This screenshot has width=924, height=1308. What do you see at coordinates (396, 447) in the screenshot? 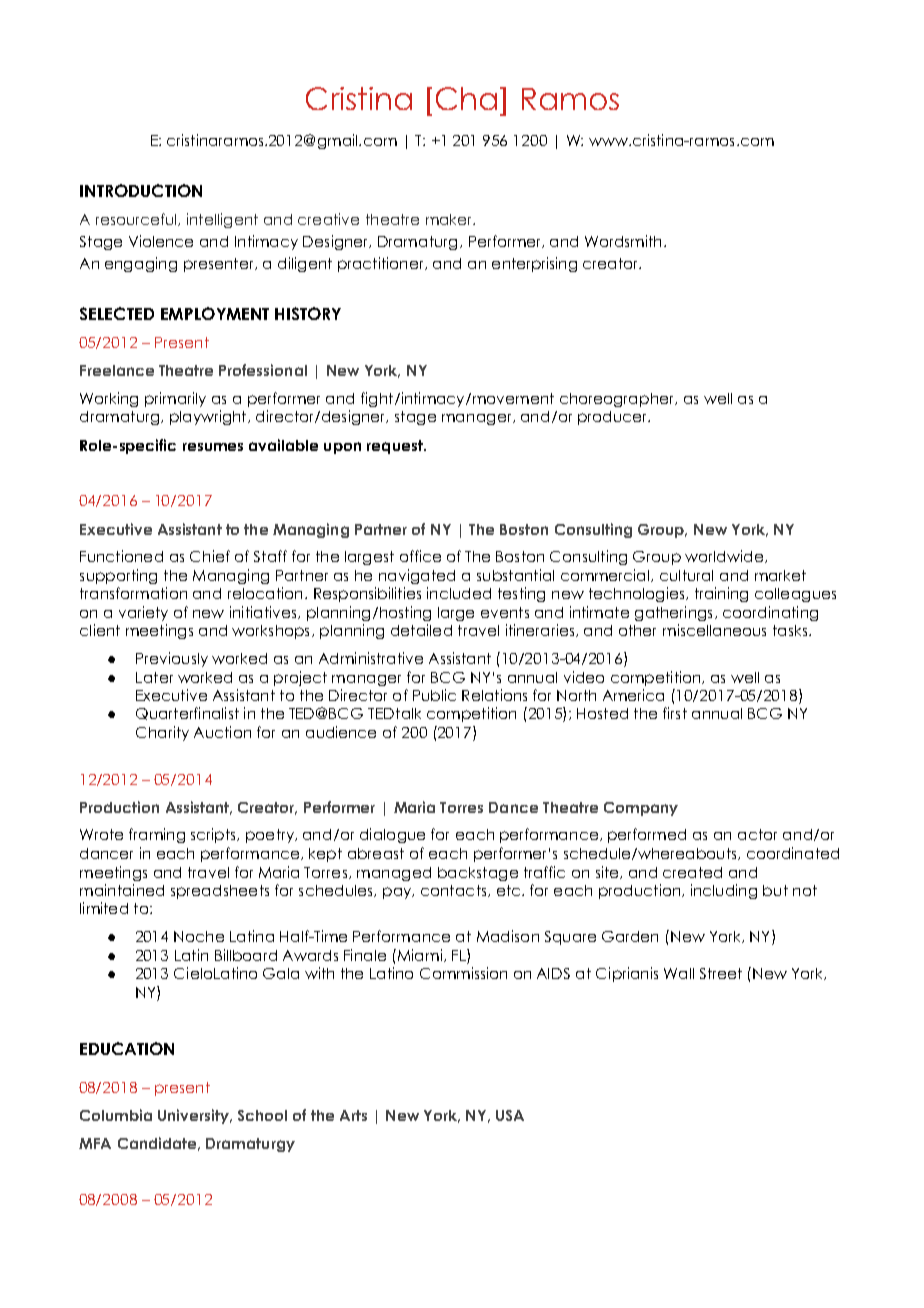
I see `request` at bounding box center [396, 447].
